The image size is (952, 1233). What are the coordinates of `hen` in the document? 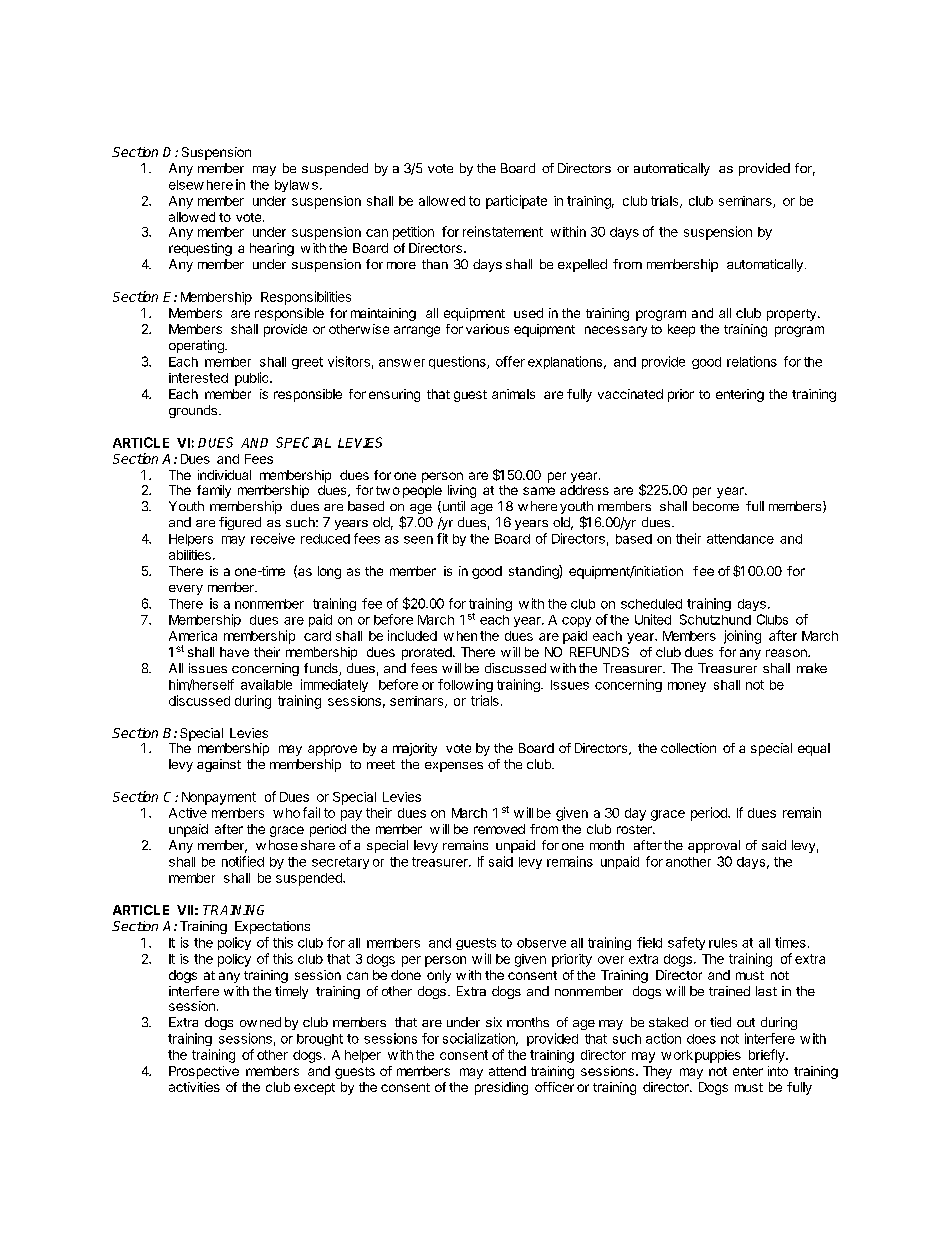 It's located at (467, 636).
